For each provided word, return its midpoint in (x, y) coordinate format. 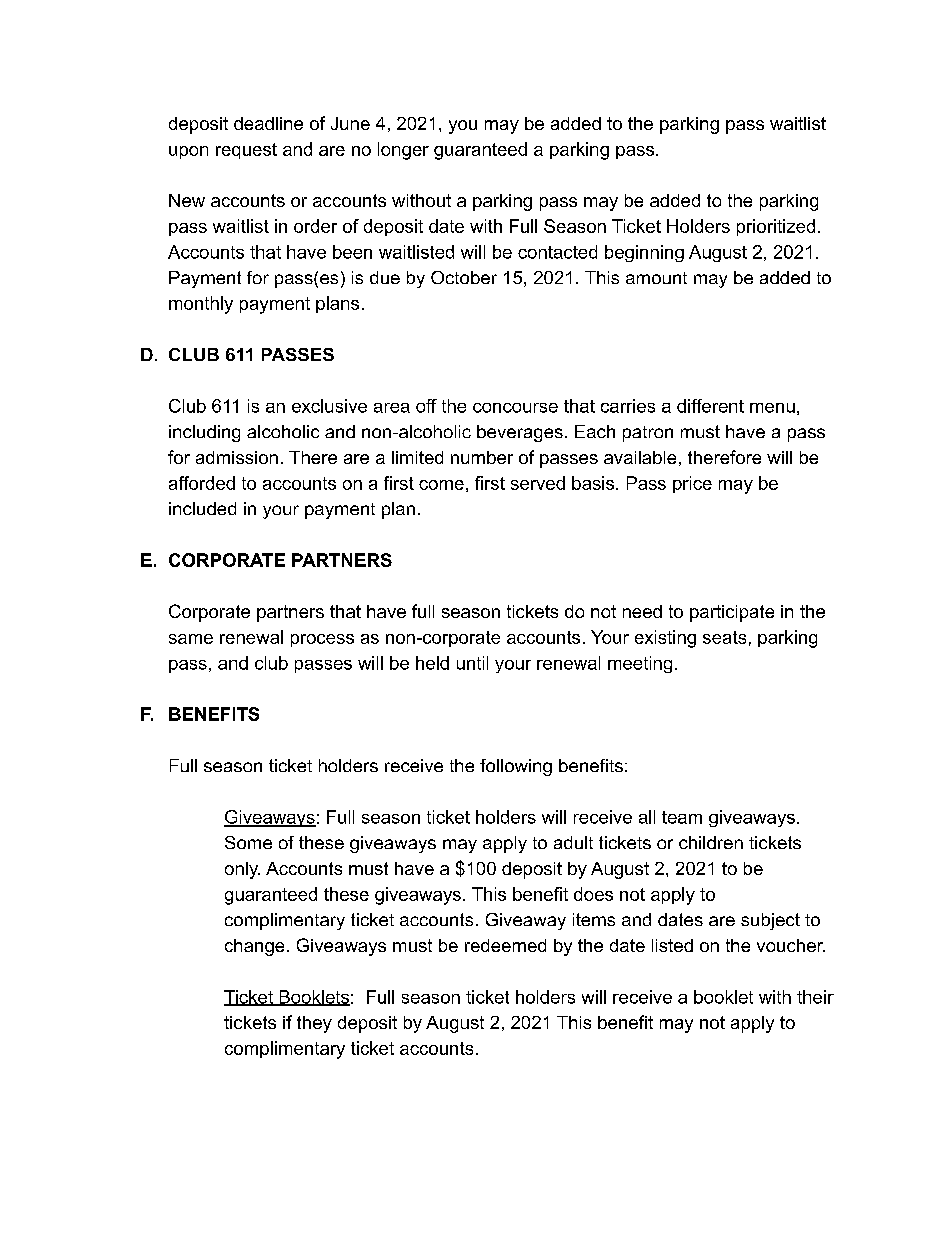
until (472, 663)
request (246, 151)
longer (403, 151)
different (710, 406)
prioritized (776, 227)
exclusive (329, 406)
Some (248, 842)
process (322, 640)
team (682, 817)
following (516, 767)
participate (732, 613)
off (426, 406)
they (314, 1024)
